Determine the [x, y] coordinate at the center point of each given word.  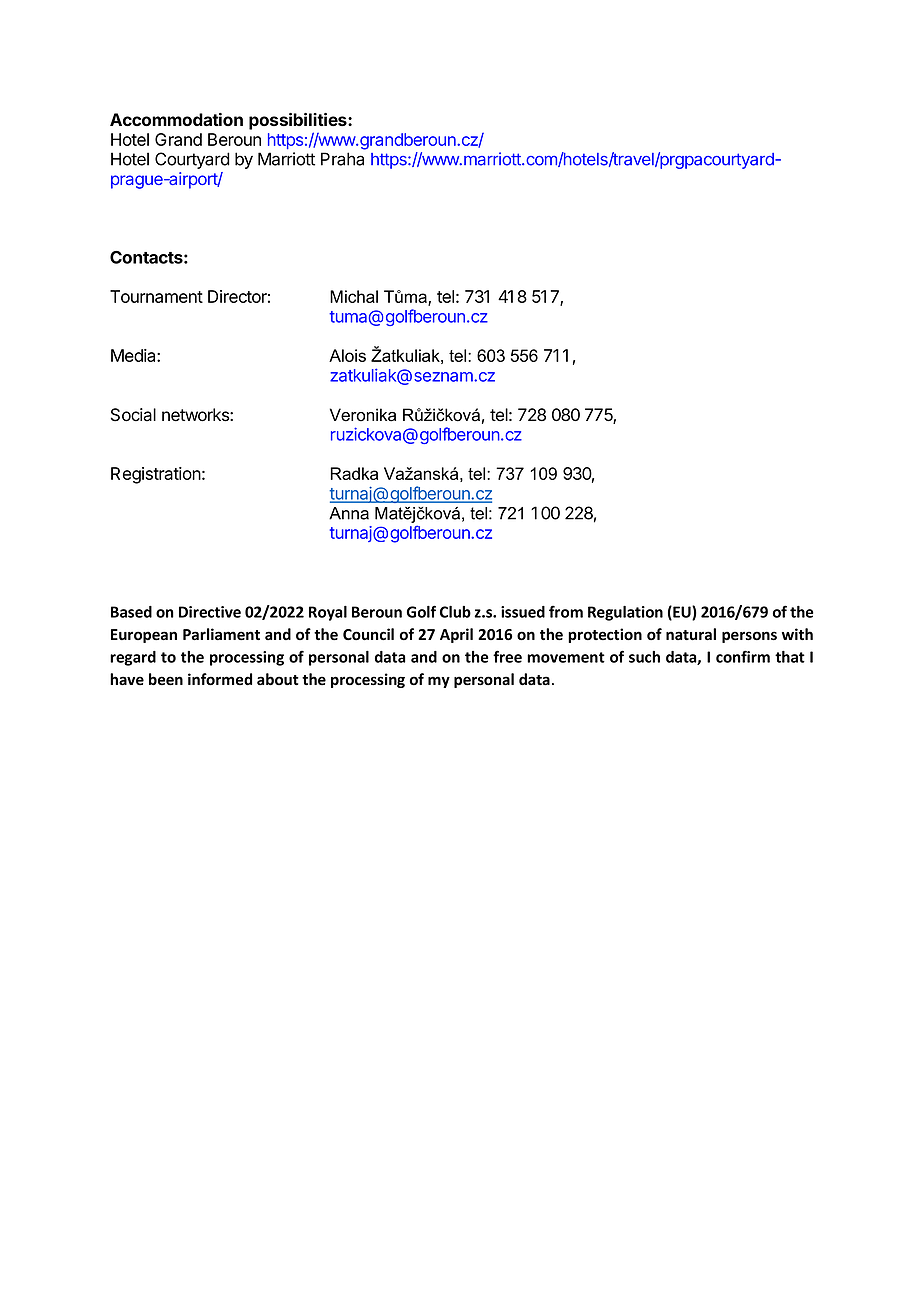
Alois [347, 355]
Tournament [156, 296]
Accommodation [176, 119]
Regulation [625, 613]
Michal [354, 296]
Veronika [363, 415]
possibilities [299, 121]
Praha [342, 159]
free [507, 656]
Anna [349, 513]
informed [220, 679]
